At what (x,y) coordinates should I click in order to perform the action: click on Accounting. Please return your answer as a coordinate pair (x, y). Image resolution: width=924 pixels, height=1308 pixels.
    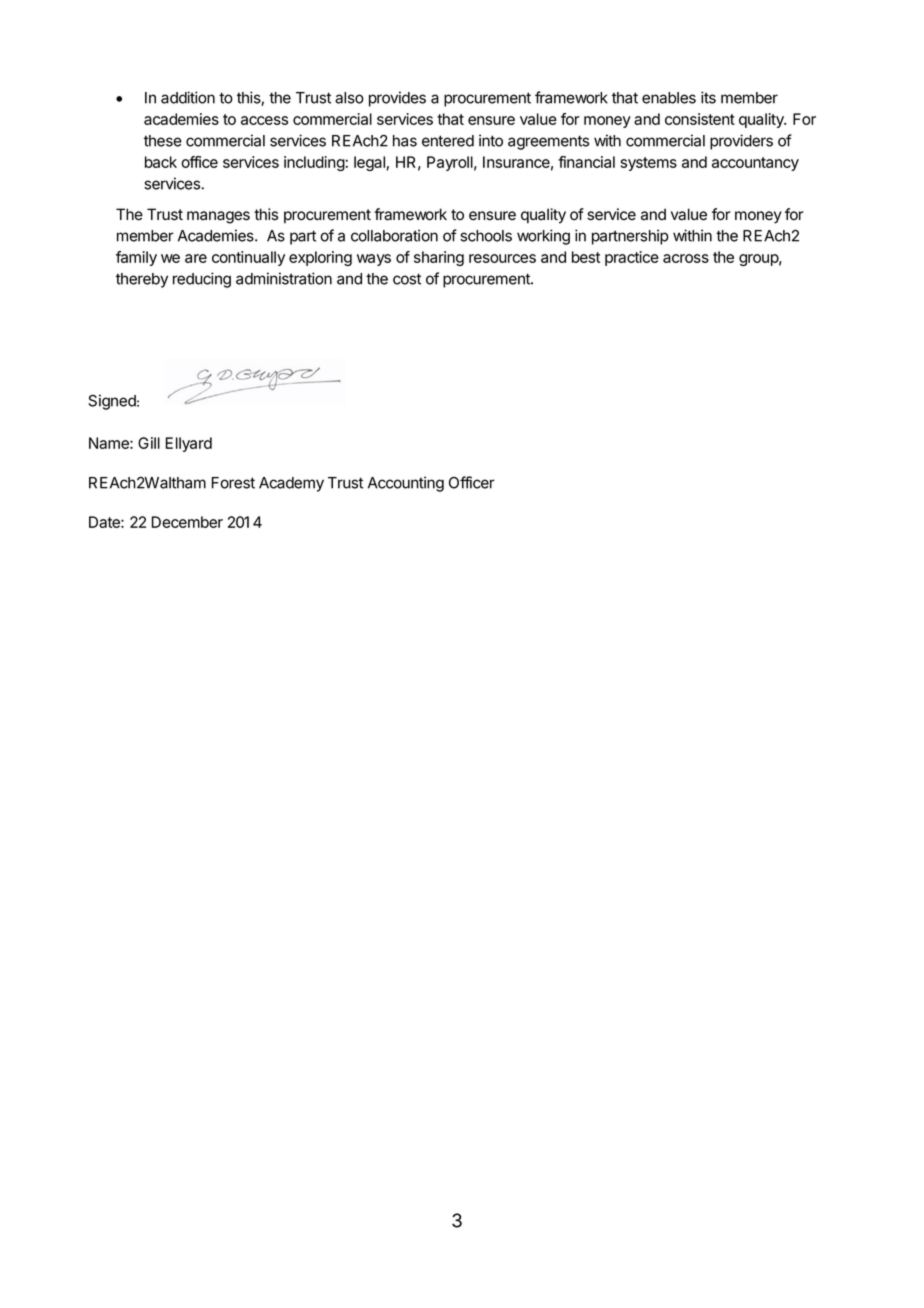
    Looking at the image, I should click on (406, 484).
